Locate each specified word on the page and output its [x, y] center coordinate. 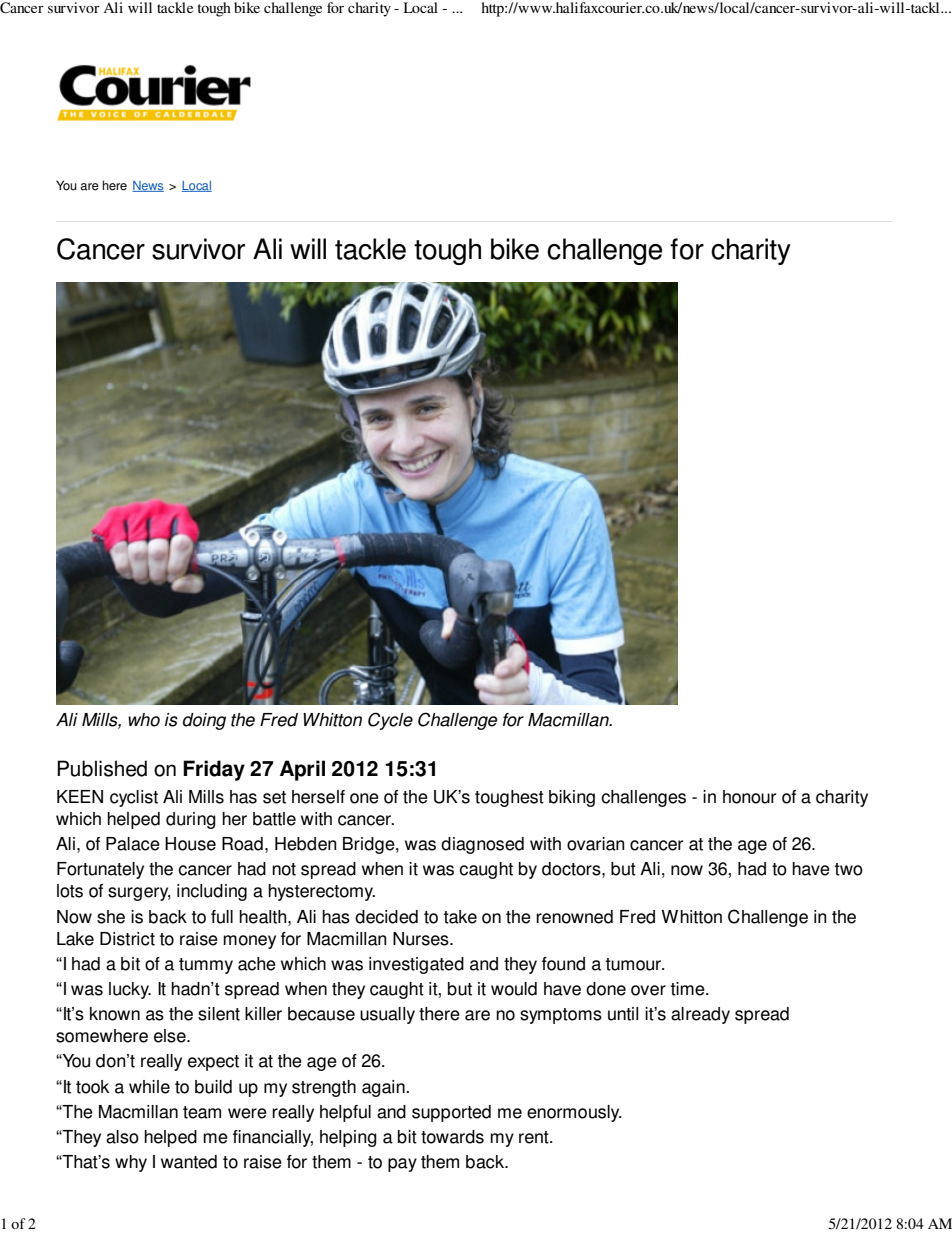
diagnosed [482, 845]
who [144, 720]
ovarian [595, 844]
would [514, 989]
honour [749, 797]
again [384, 1088]
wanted [189, 1162]
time [689, 989]
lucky [130, 990]
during [191, 820]
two [849, 869]
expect [213, 1063]
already [700, 1015]
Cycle [390, 721]
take [460, 917]
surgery [139, 894]
